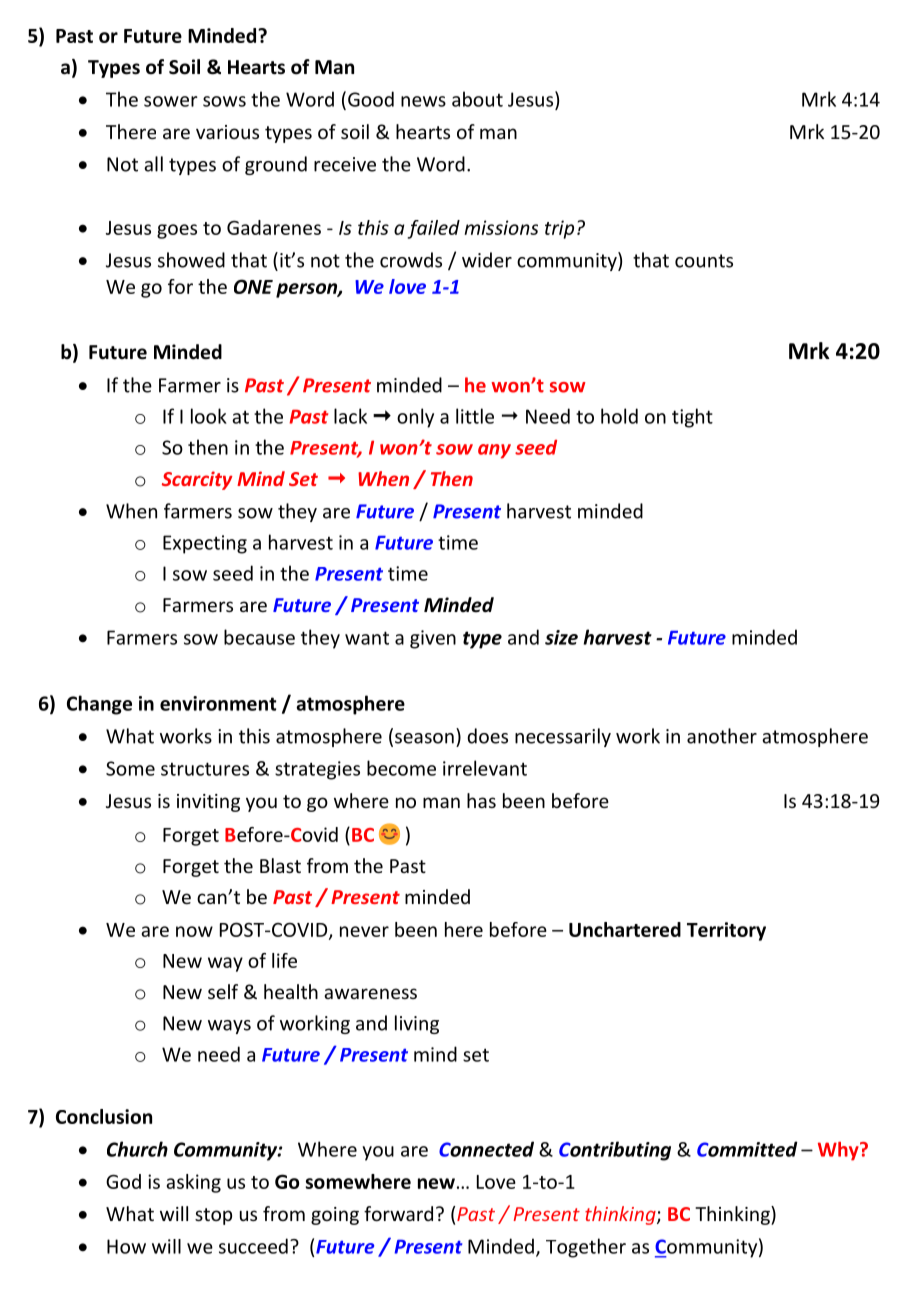  Describe the element at coordinates (227, 132) in the document. I see `various` at that location.
